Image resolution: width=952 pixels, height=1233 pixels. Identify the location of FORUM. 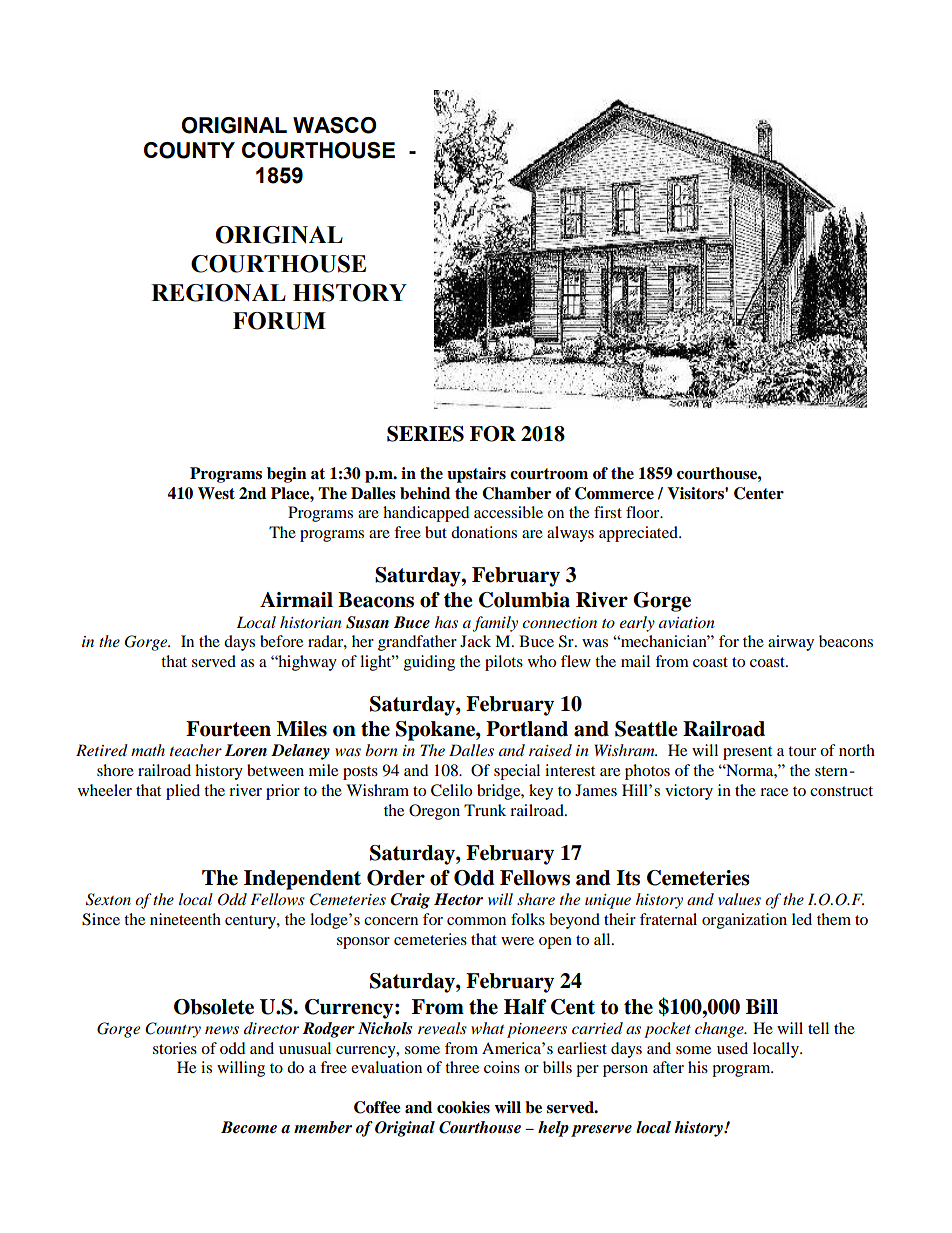
(279, 321).
